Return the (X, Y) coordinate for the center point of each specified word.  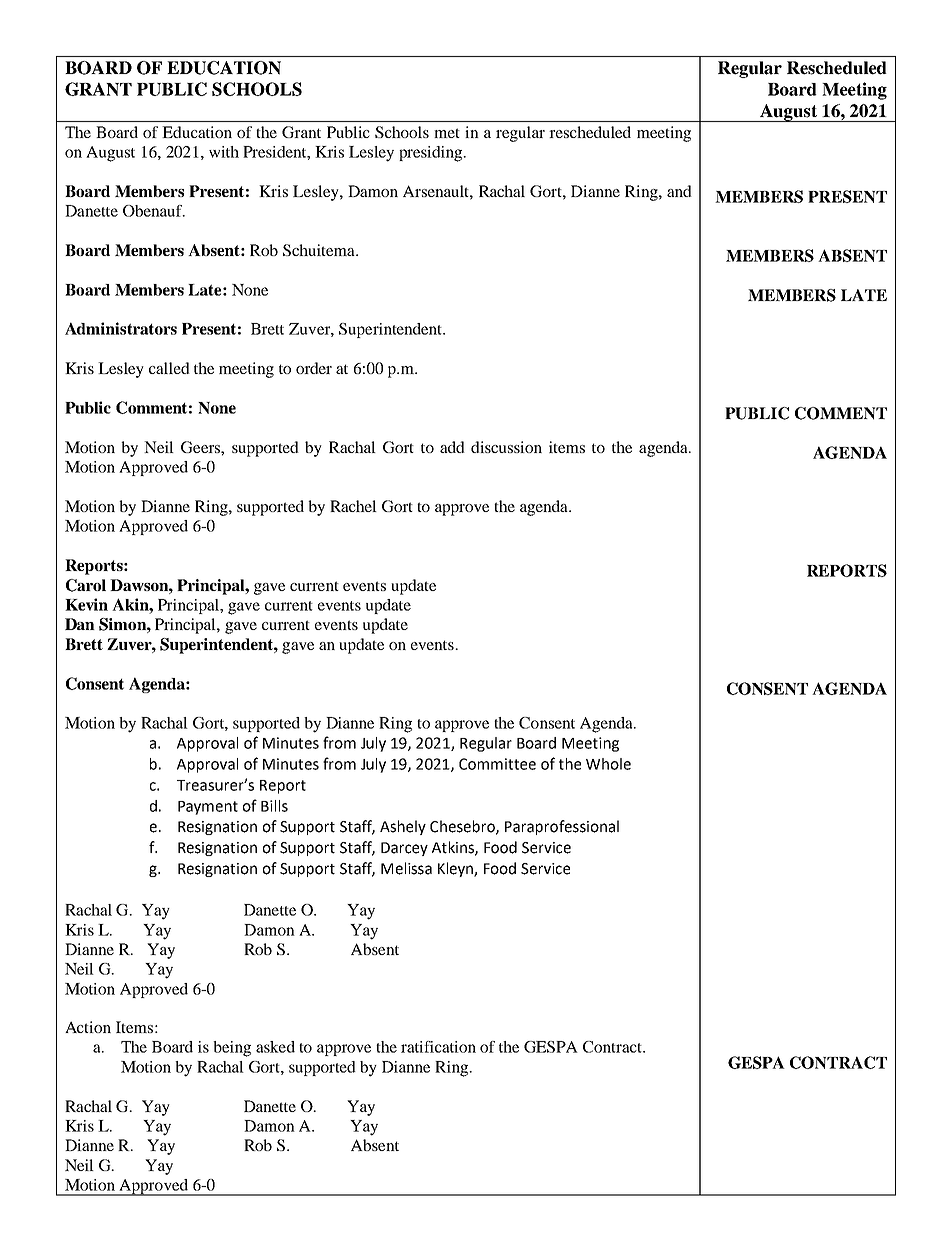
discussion (506, 447)
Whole (608, 764)
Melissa (406, 868)
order (314, 368)
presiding (432, 154)
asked (275, 1047)
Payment (208, 808)
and (679, 191)
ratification (438, 1047)
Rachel (353, 506)
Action (88, 1027)
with (224, 152)
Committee (497, 764)
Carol (86, 585)
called (169, 368)
